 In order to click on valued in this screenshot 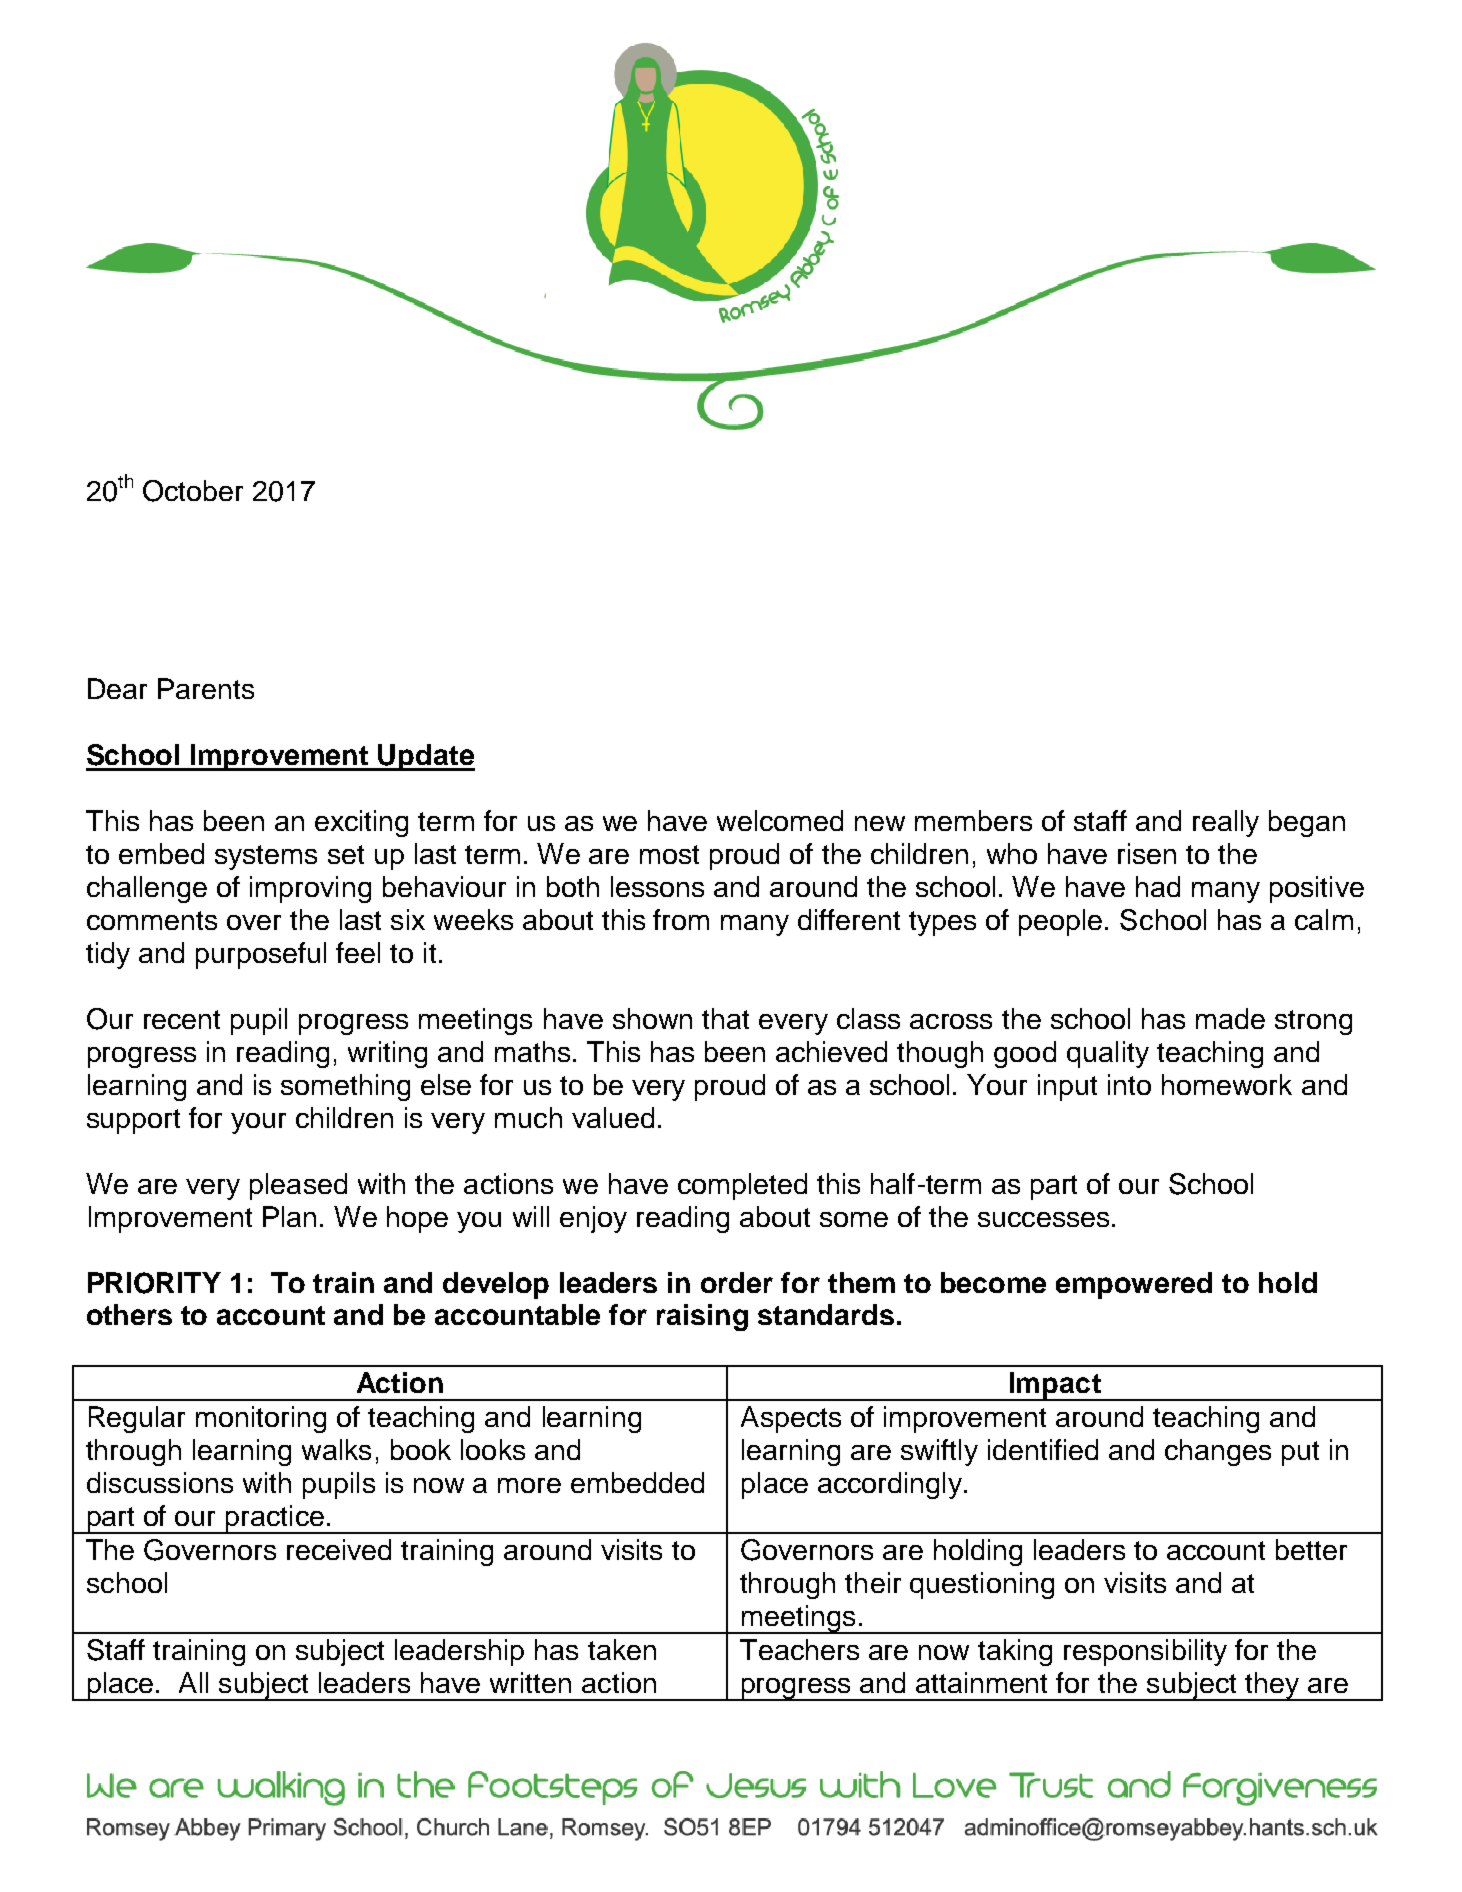, I will do `click(613, 1117)`.
